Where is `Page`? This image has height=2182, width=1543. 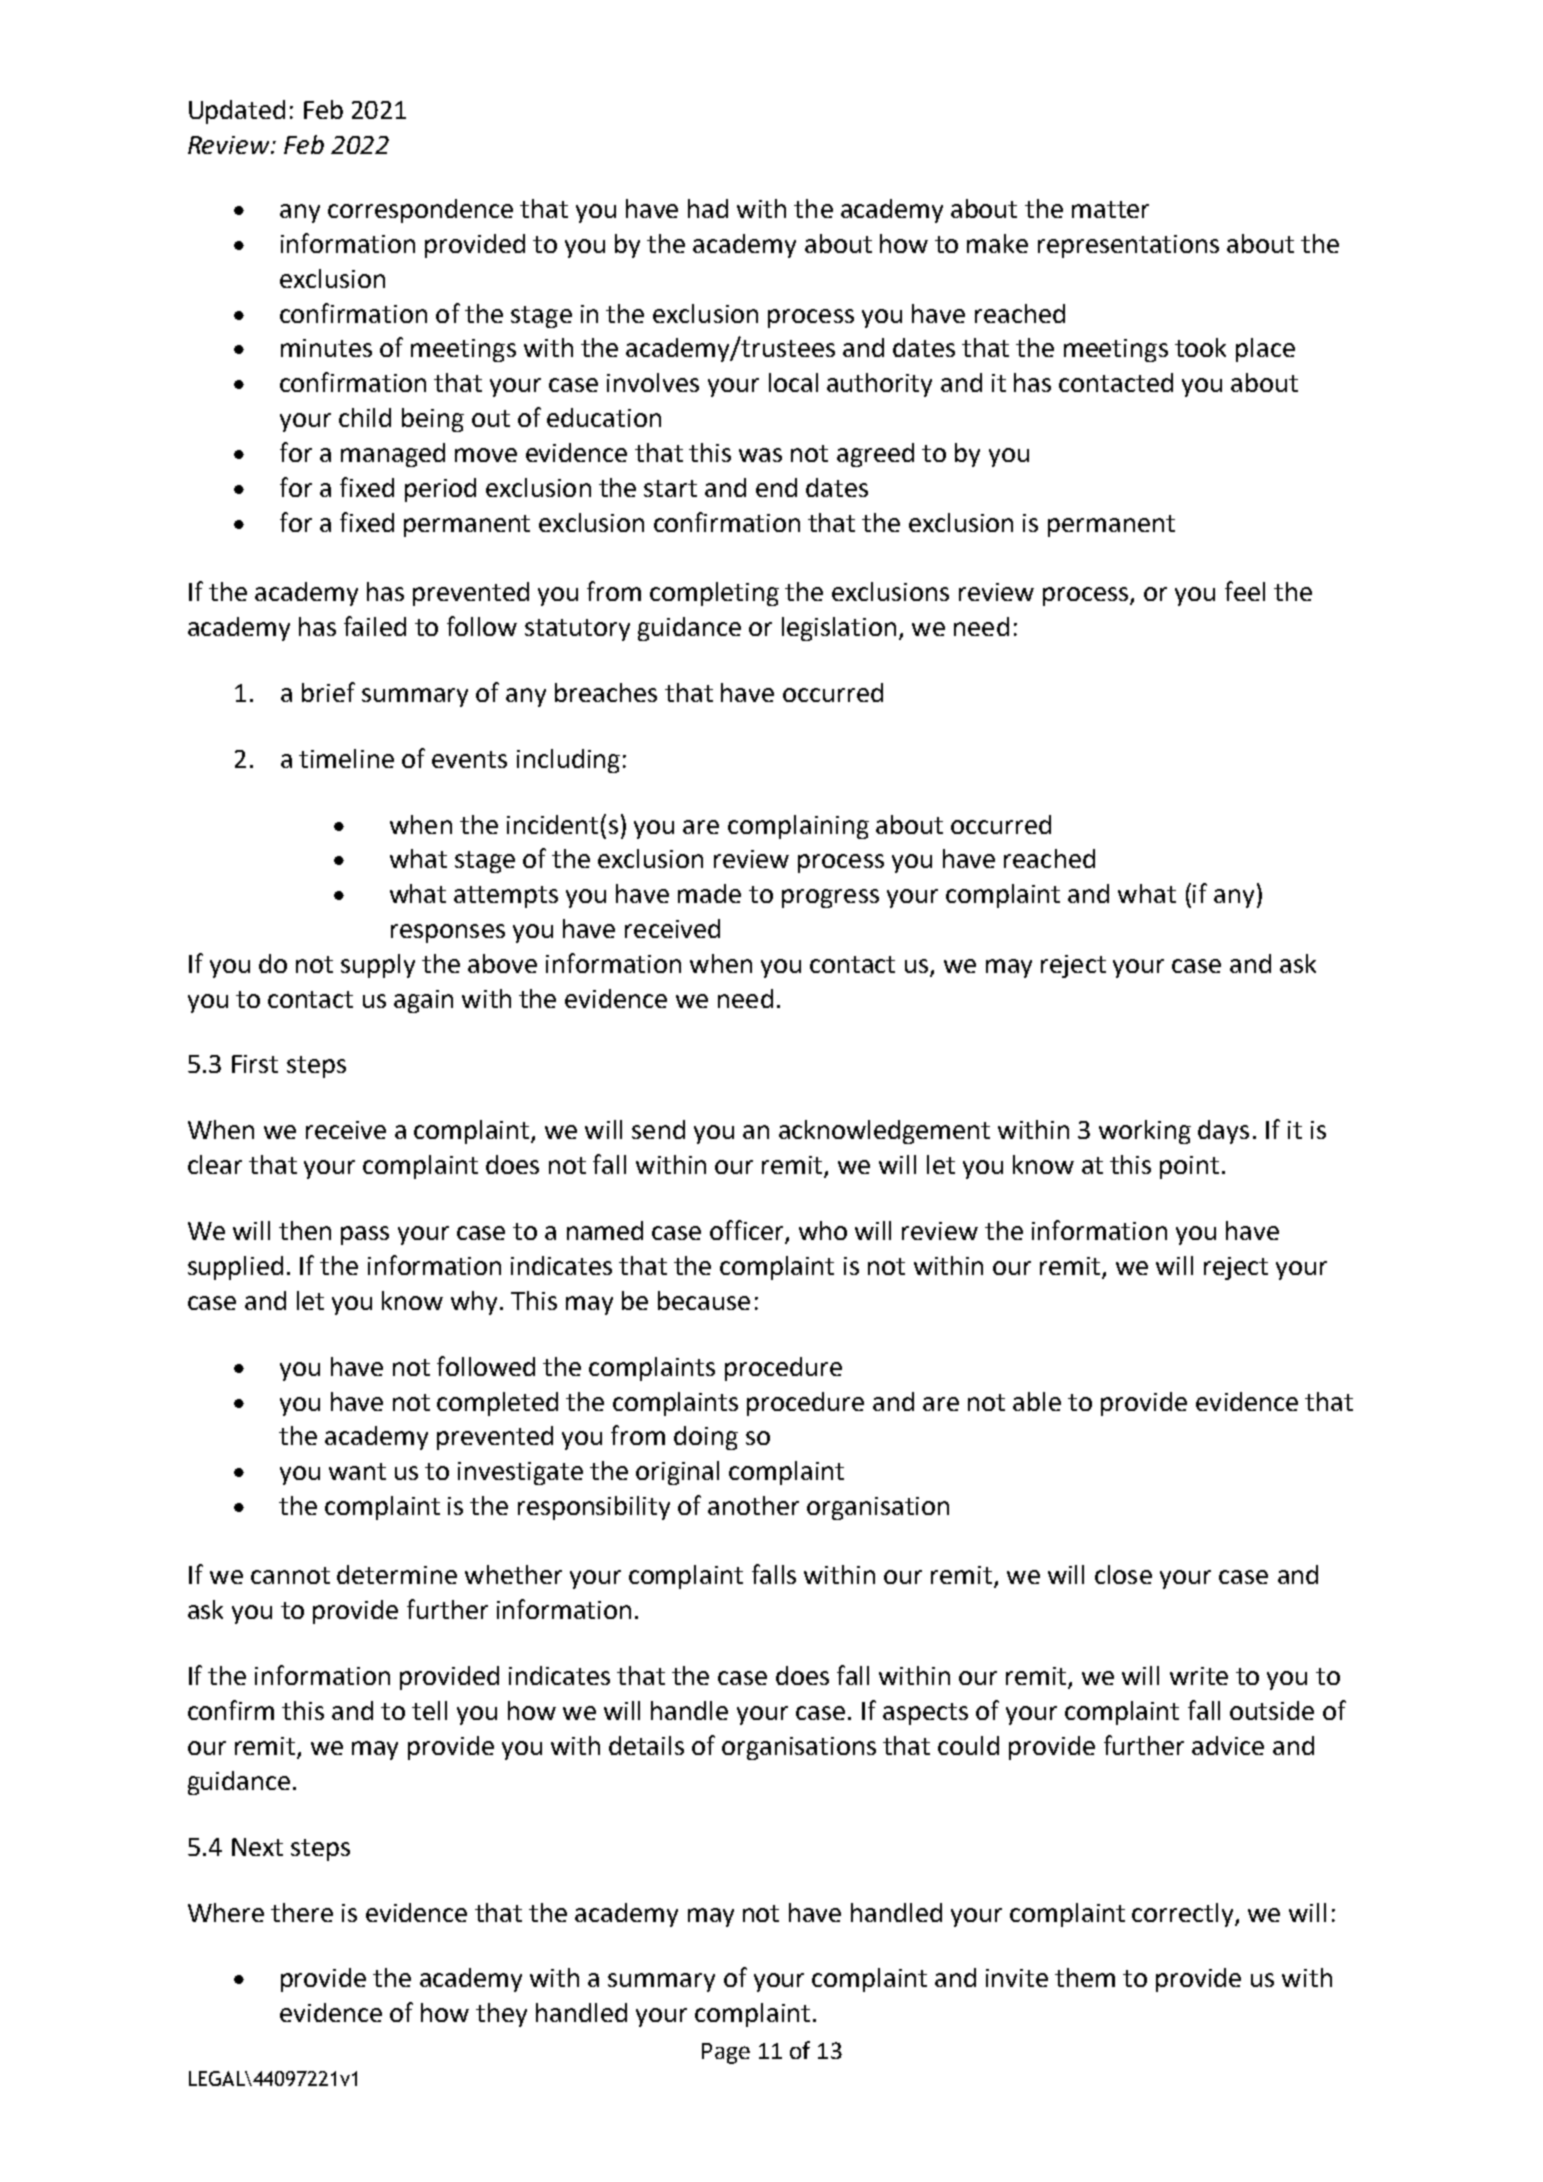 Page is located at coordinates (726, 2053).
